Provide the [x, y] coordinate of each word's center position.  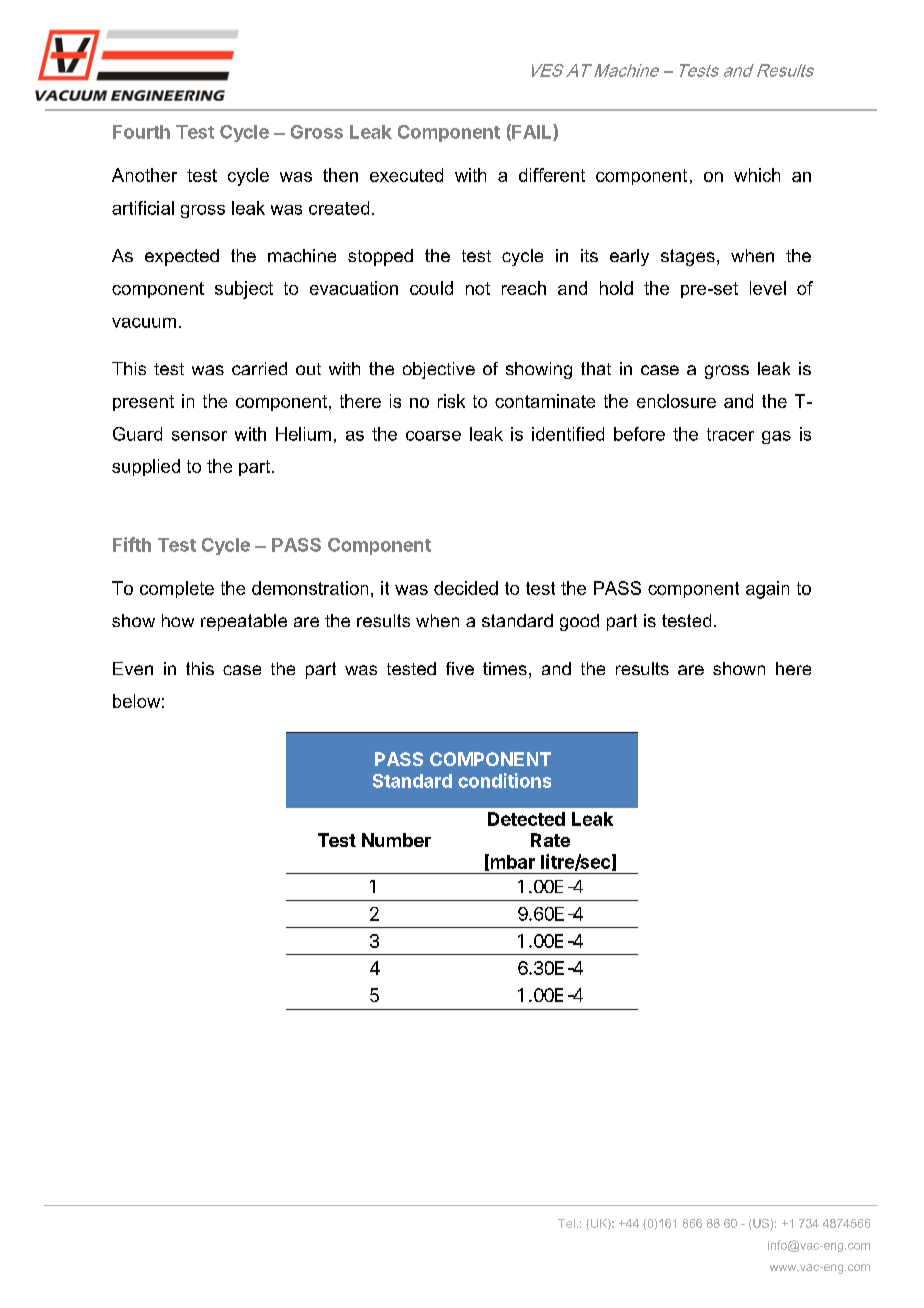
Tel [566, 1223]
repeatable [244, 622]
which [757, 175]
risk [451, 401]
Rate [550, 840]
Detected [526, 819]
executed [406, 175]
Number [396, 840]
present [143, 403]
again [767, 590]
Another [144, 175]
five [460, 668]
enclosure [676, 401]
